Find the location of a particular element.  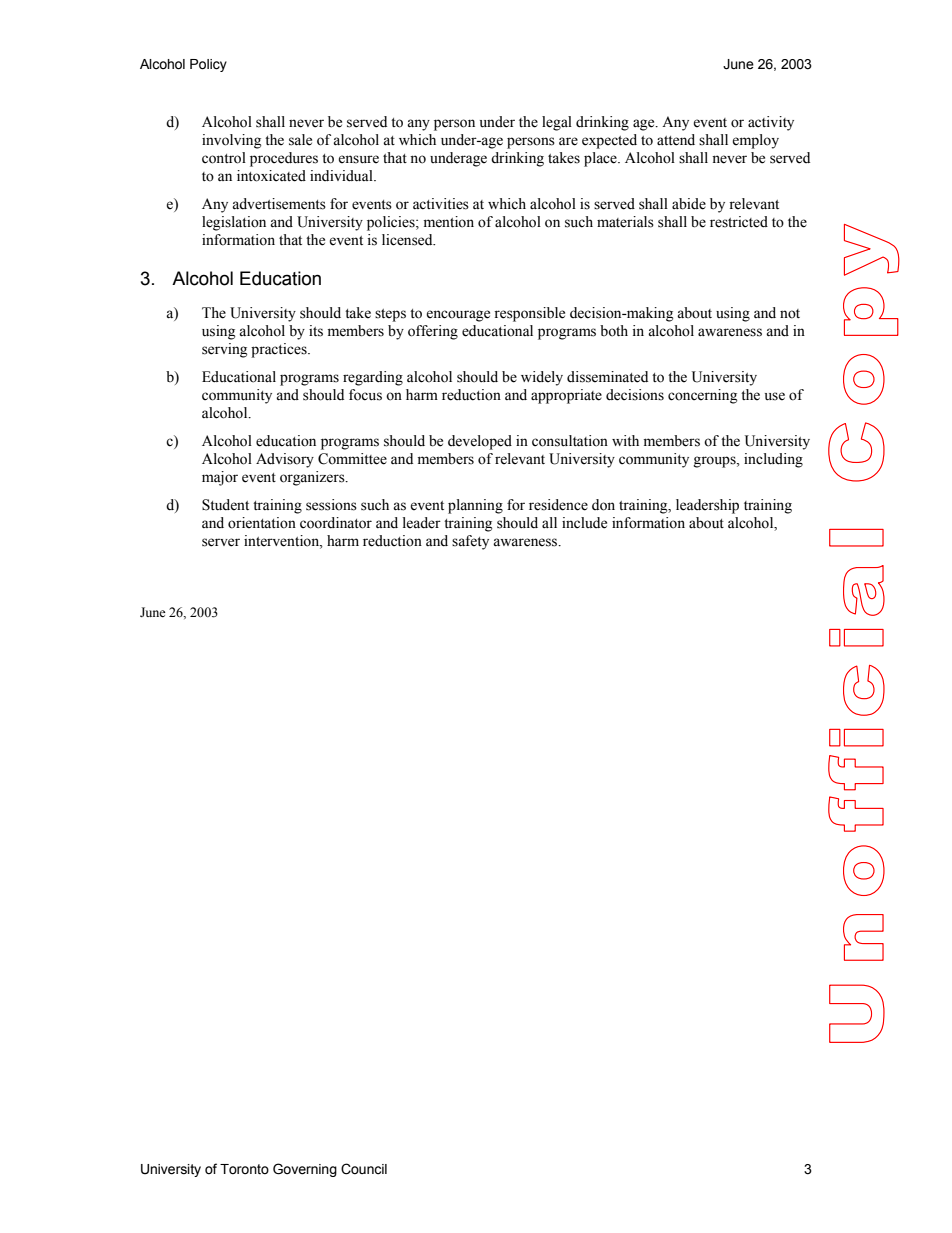

don is located at coordinates (603, 505).
